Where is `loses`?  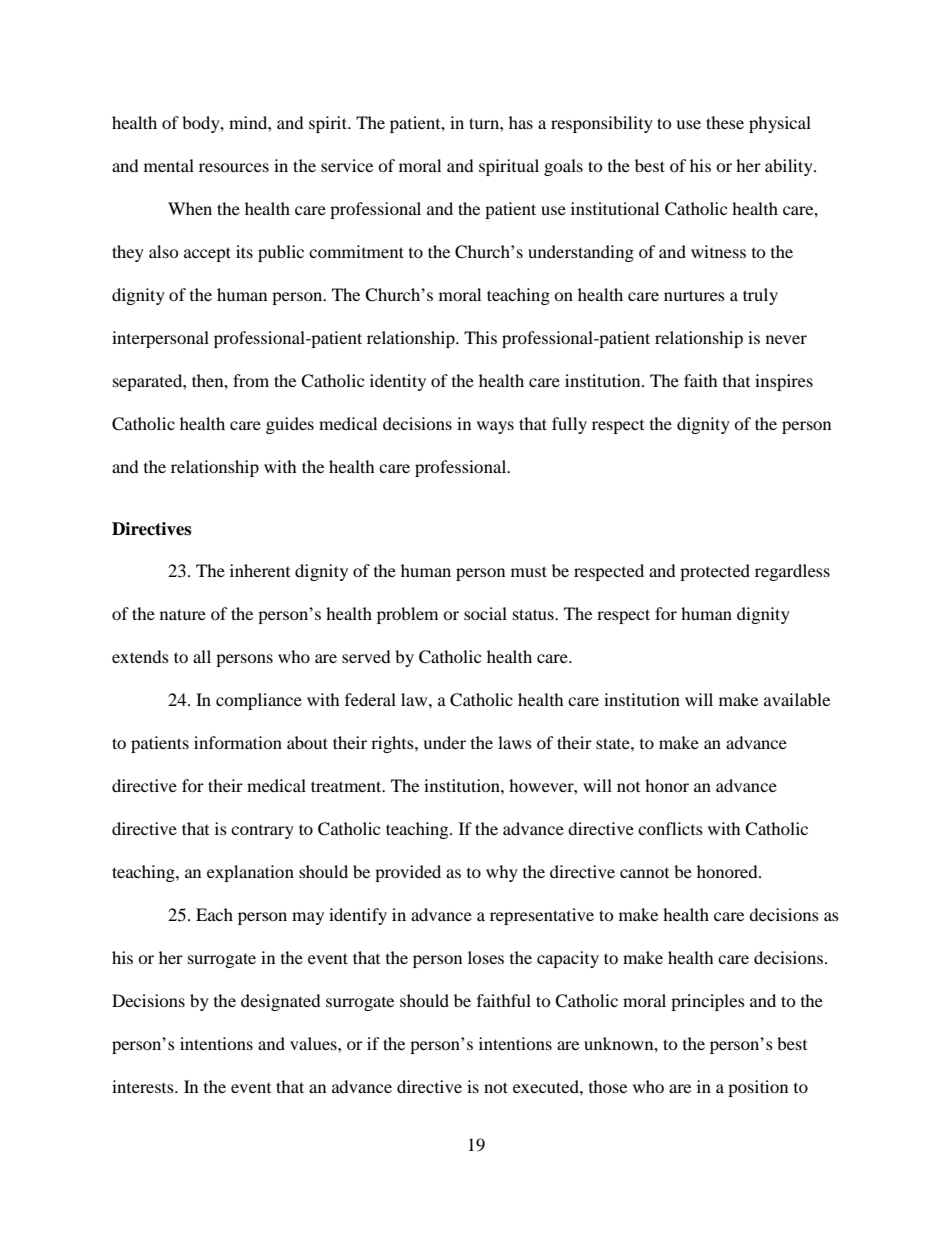
loses is located at coordinates (486, 957).
